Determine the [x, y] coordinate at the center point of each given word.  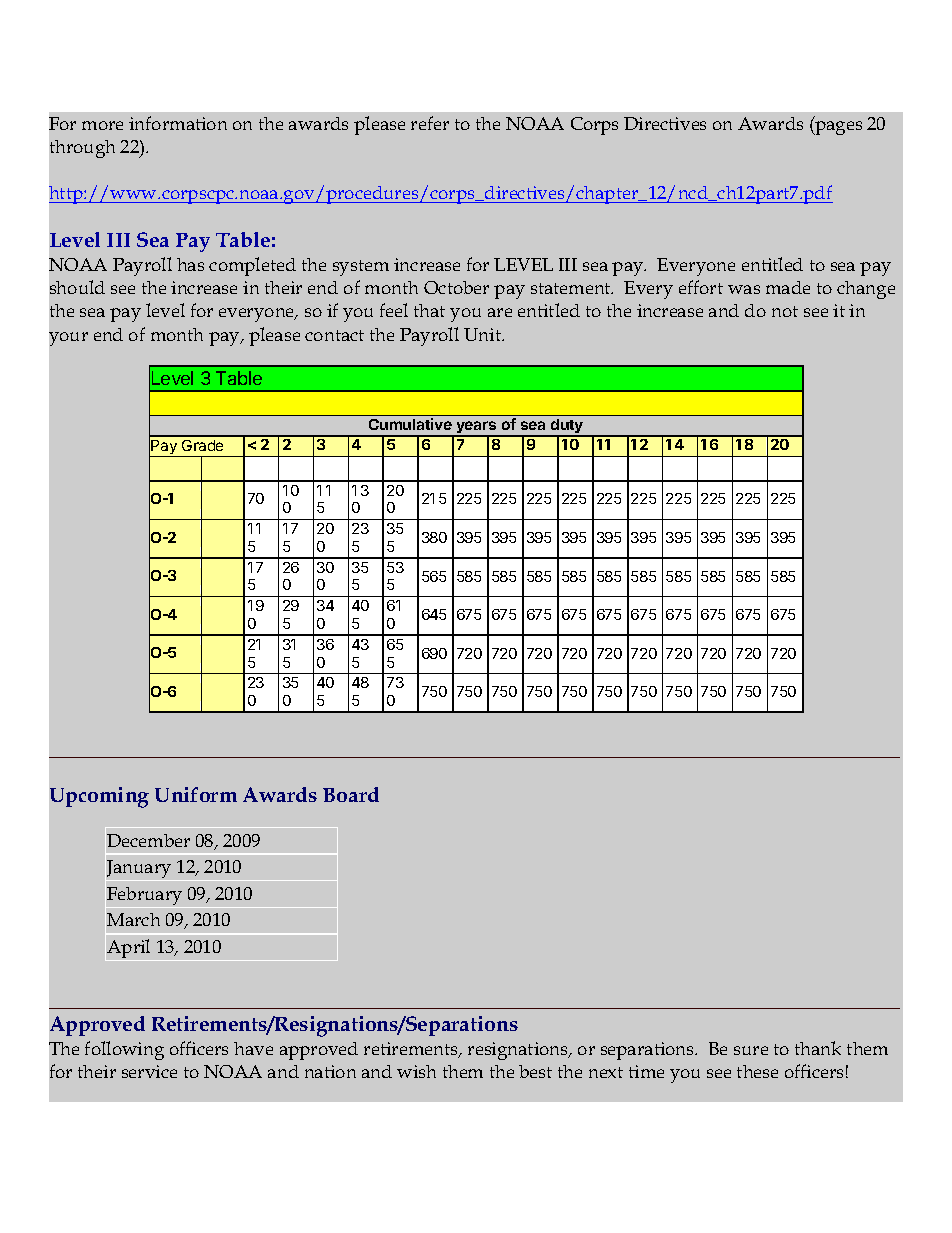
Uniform [196, 794]
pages [837, 128]
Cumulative [410, 424]
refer [430, 123]
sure [751, 1050]
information [178, 123]
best [535, 1071]
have [253, 1048]
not [785, 311]
